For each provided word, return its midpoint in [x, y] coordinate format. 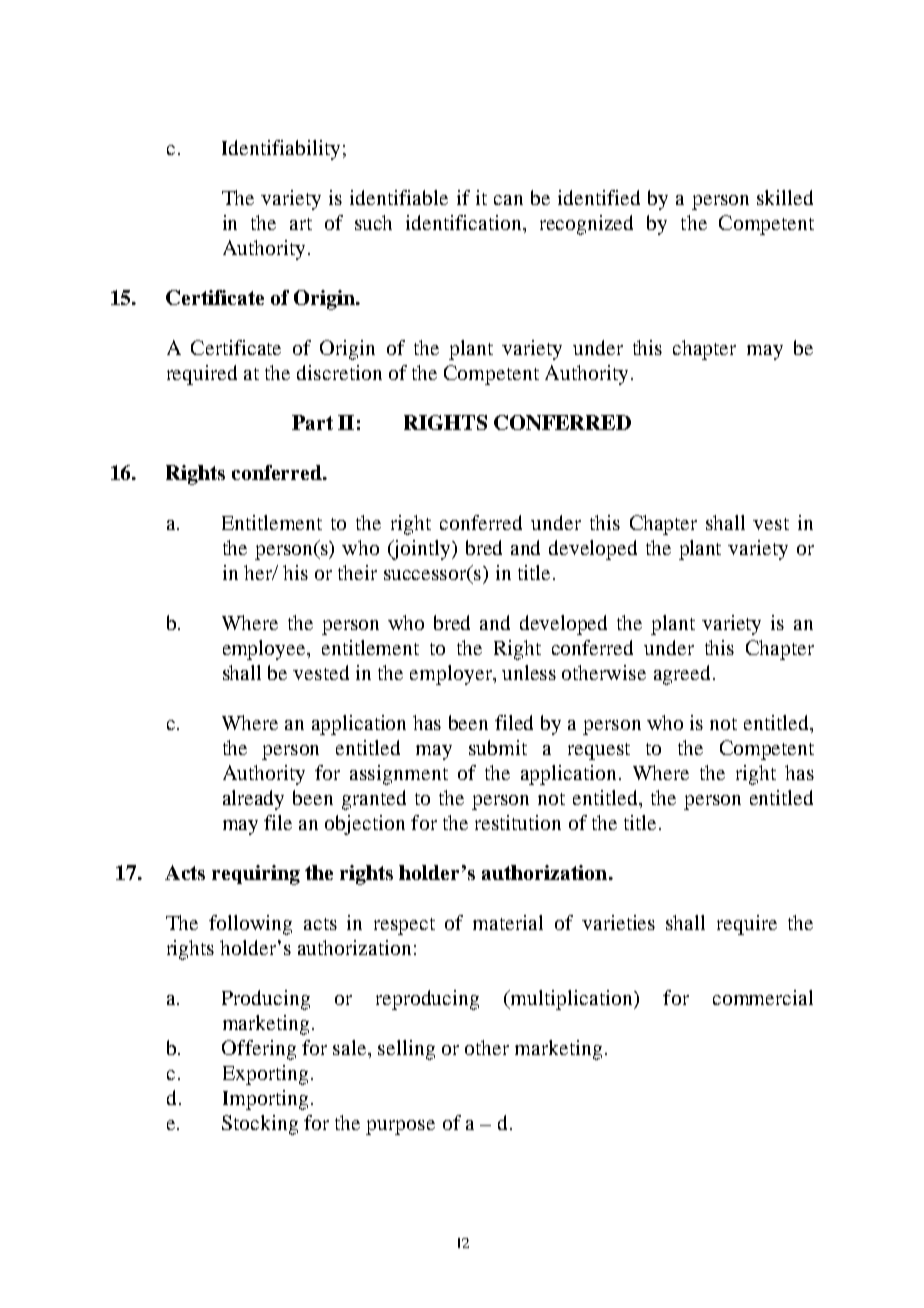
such [373, 222]
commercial [763, 997]
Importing [265, 1100]
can [508, 200]
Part [312, 422]
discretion [339, 372]
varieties [618, 922]
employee [265, 650]
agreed [682, 675]
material [508, 922]
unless [529, 672]
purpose [400, 1127]
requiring [256, 875]
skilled [785, 197]
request [599, 751]
